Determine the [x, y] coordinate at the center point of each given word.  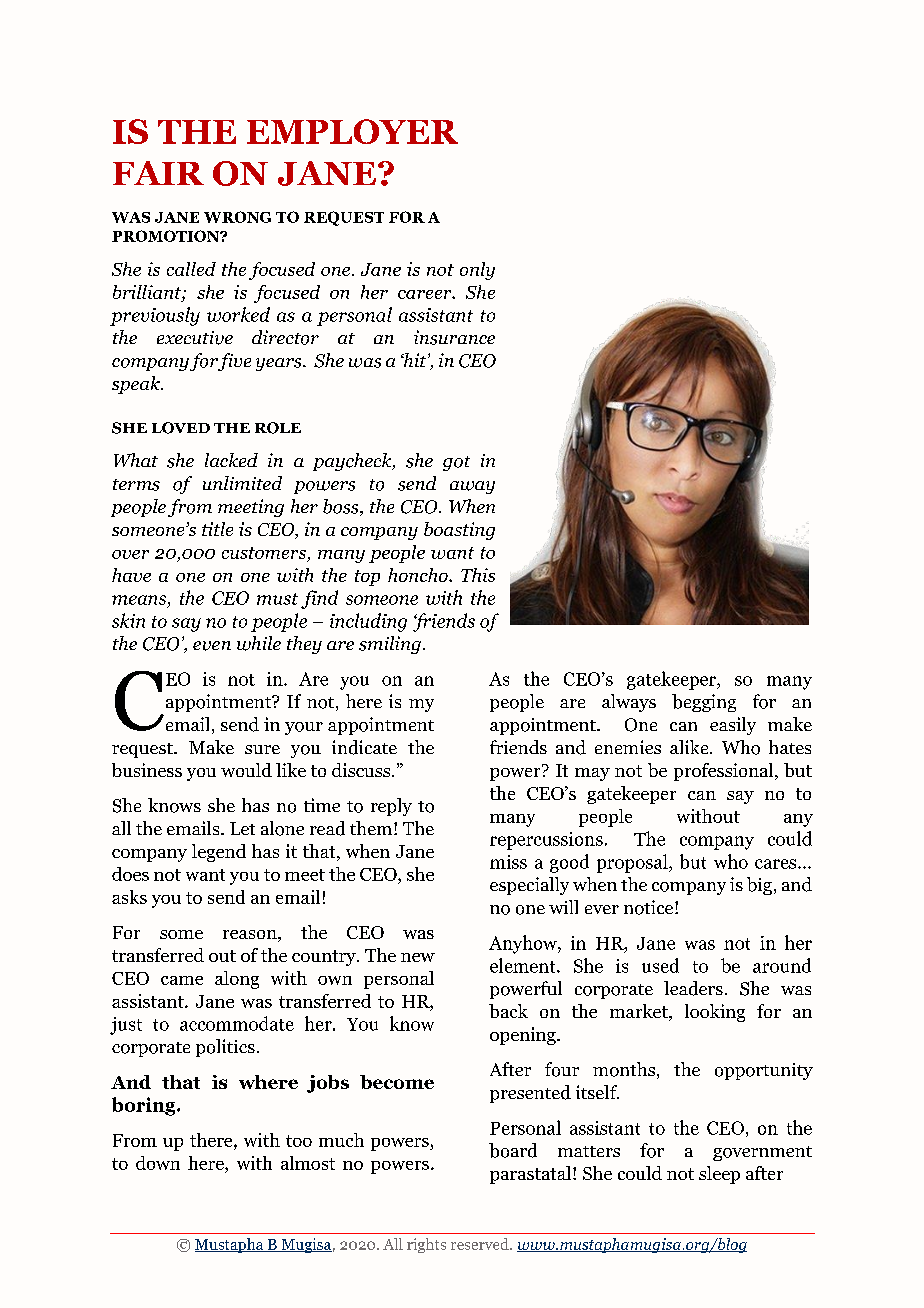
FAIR [158, 173]
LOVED [181, 428]
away [472, 487]
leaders [693, 988]
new [418, 957]
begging [704, 703]
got [456, 463]
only [477, 271]
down [158, 1163]
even [212, 646]
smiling [390, 645]
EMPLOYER [352, 131]
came [182, 980]
